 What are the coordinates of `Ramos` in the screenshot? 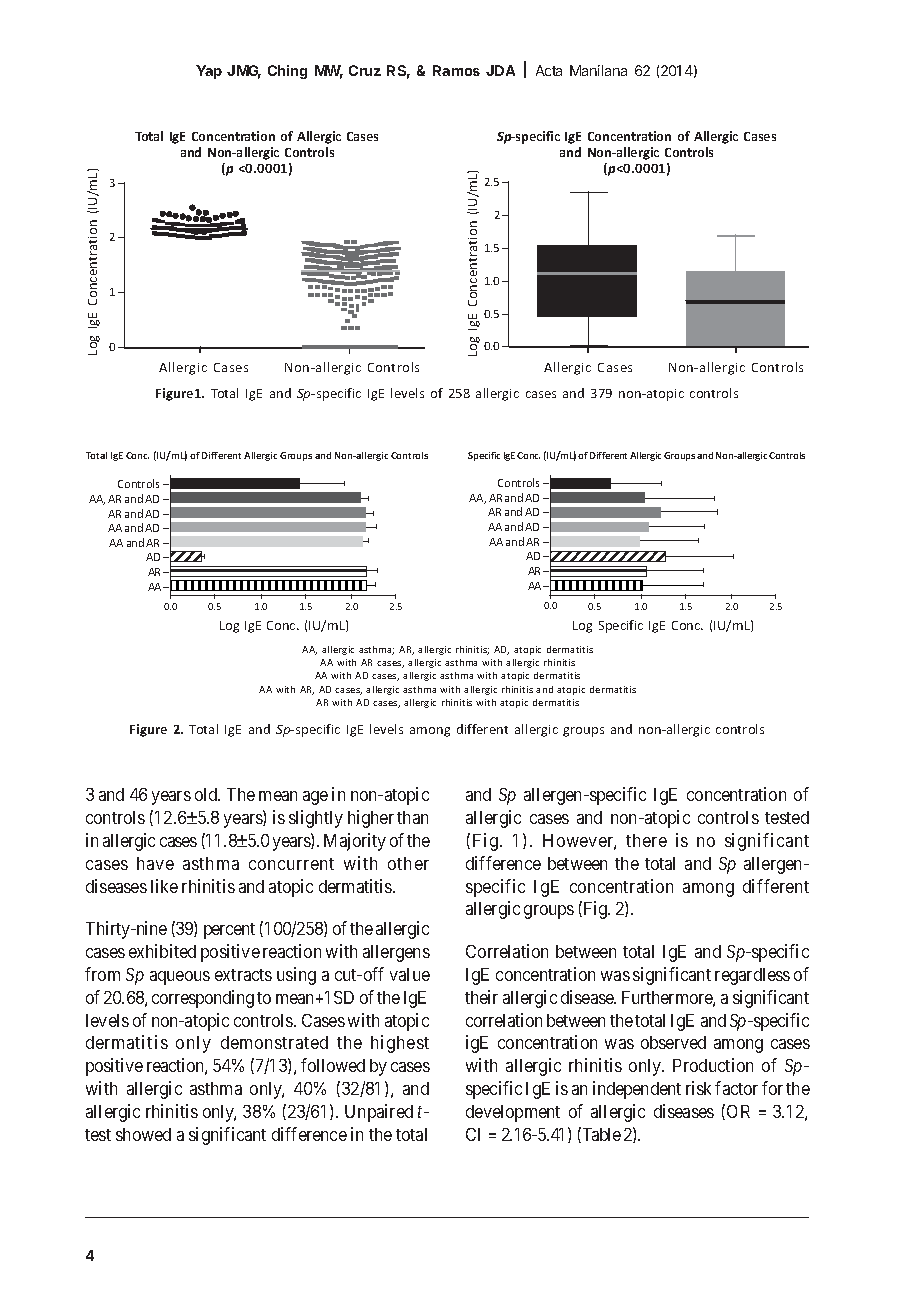 It's located at (456, 70).
